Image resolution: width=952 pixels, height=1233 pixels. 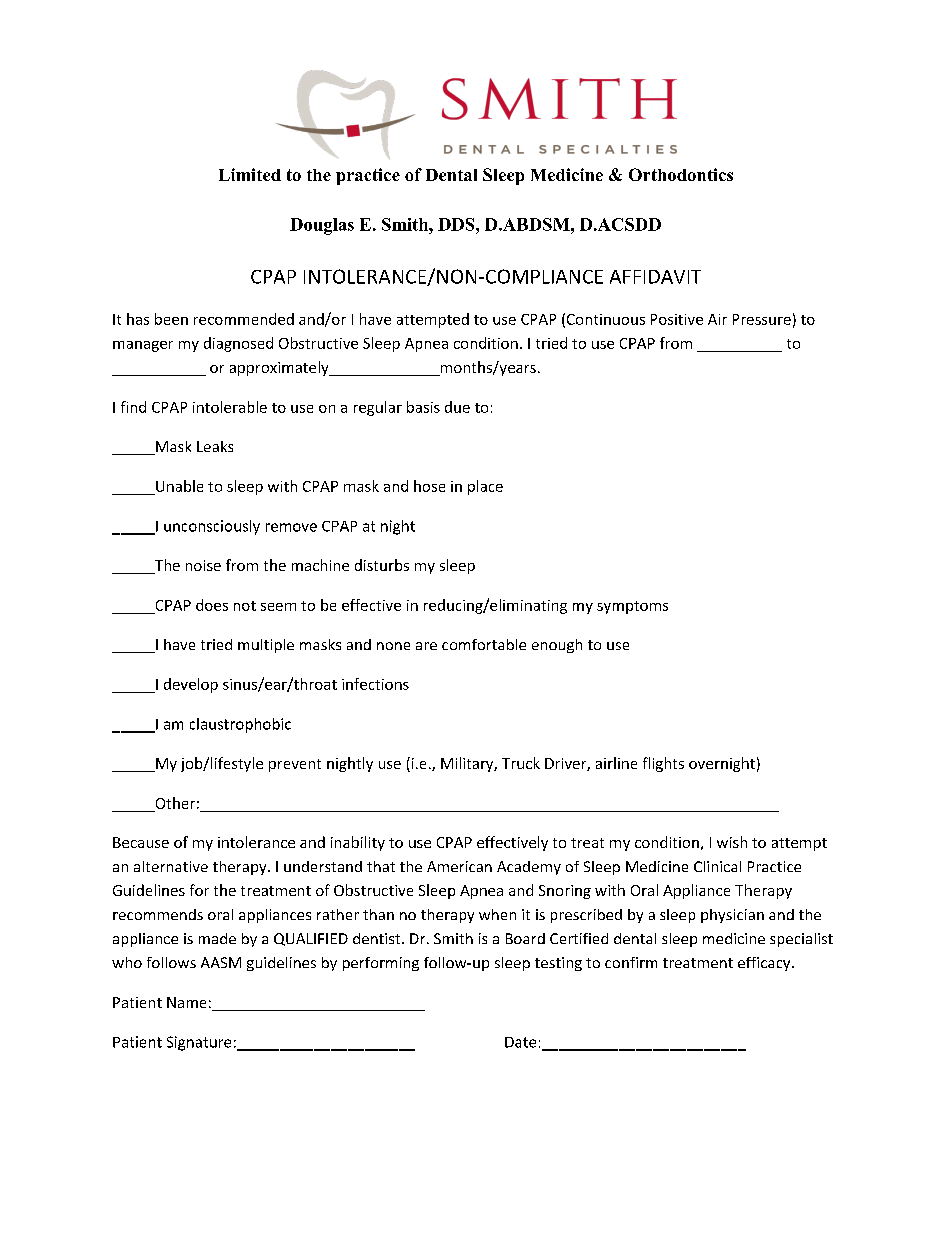 What do you see at coordinates (203, 565) in the screenshot?
I see `noise` at bounding box center [203, 565].
